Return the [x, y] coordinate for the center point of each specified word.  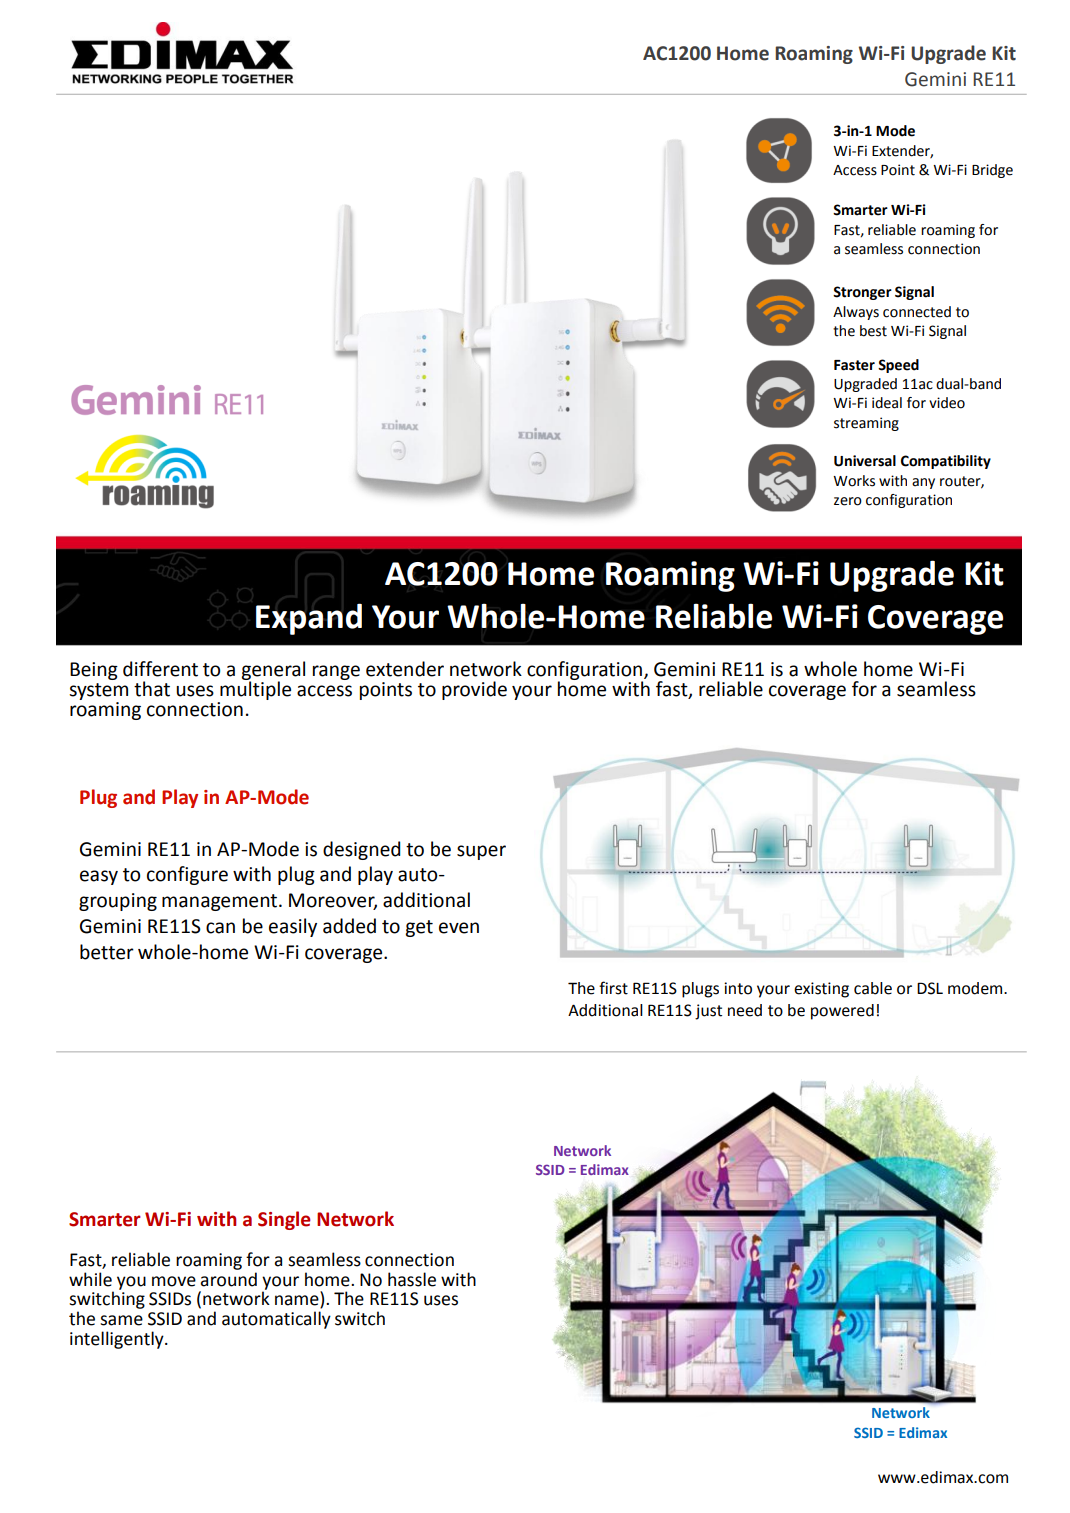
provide [474, 690]
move [174, 1281]
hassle [412, 1279]
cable [873, 988]
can [220, 928]
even [459, 928]
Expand [309, 619]
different [160, 669]
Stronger [862, 293]
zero [848, 501]
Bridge [992, 171]
